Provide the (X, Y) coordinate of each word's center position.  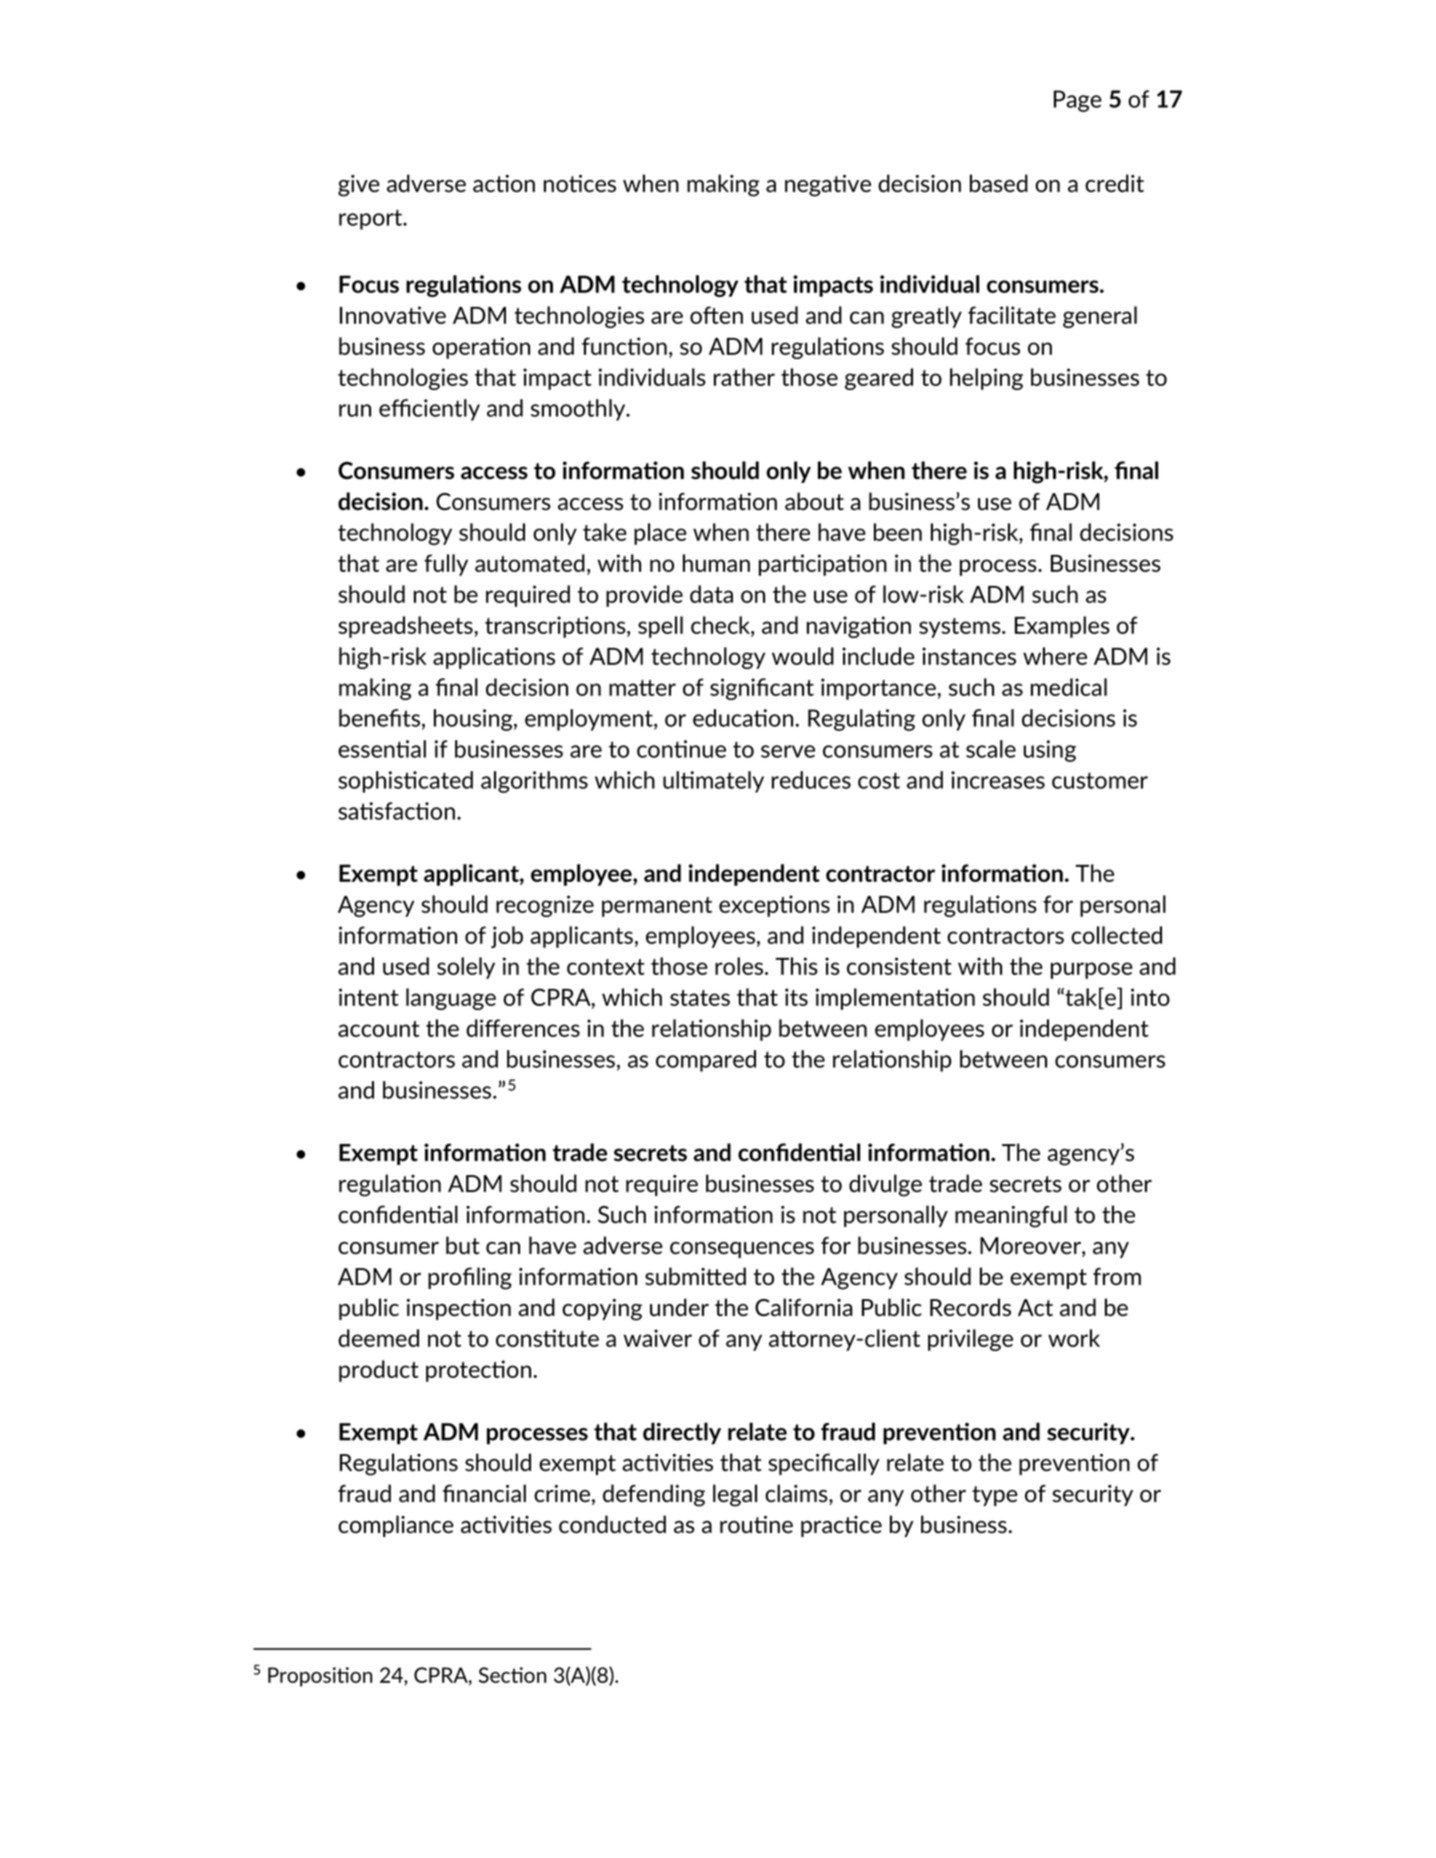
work (1074, 1338)
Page (1078, 101)
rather (744, 377)
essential (382, 749)
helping (986, 379)
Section (512, 1675)
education (743, 718)
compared (706, 1061)
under (679, 1307)
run (355, 410)
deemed (378, 1338)
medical (1069, 687)
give (359, 186)
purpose (1092, 970)
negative (828, 185)
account (379, 1029)
